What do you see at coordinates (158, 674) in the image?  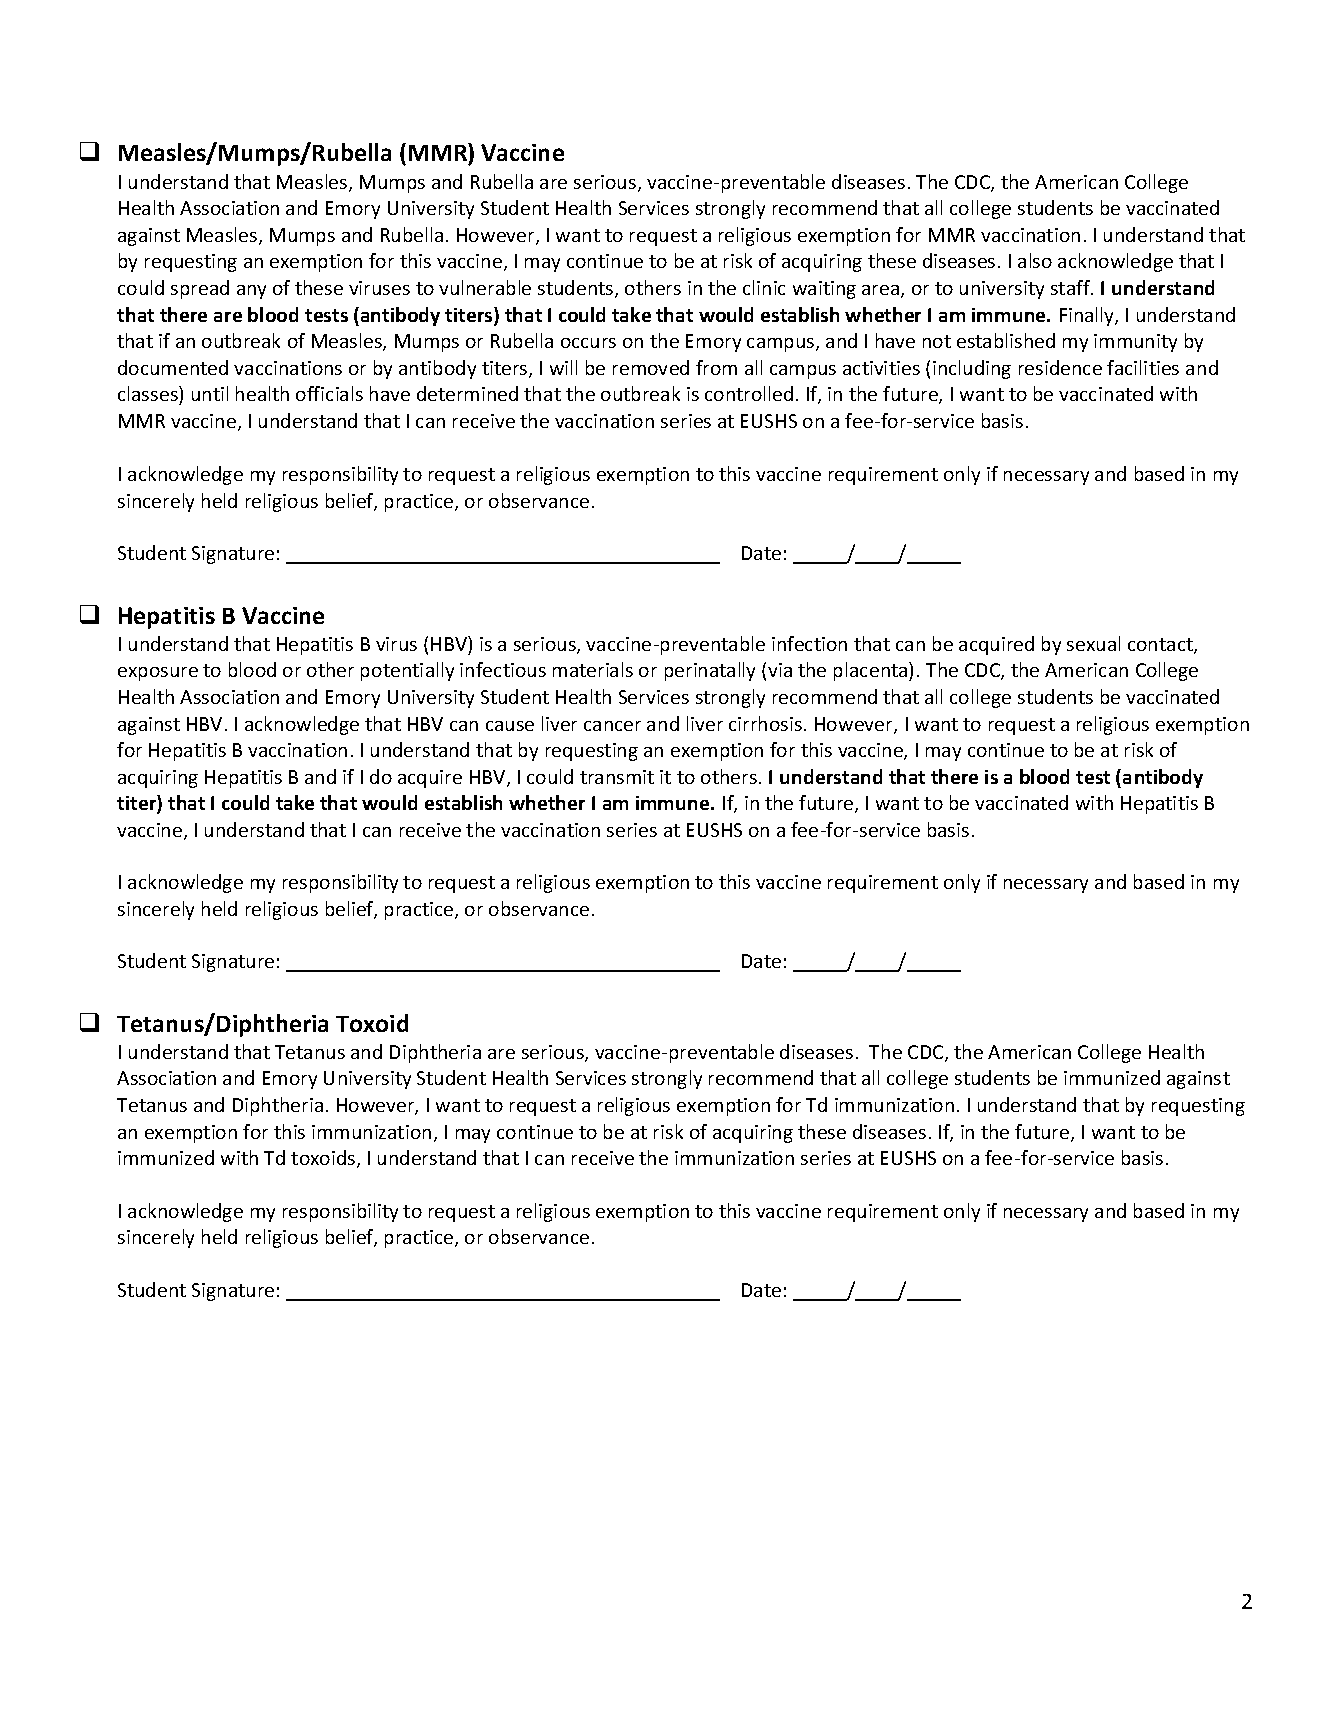 I see `exposure` at bounding box center [158, 674].
